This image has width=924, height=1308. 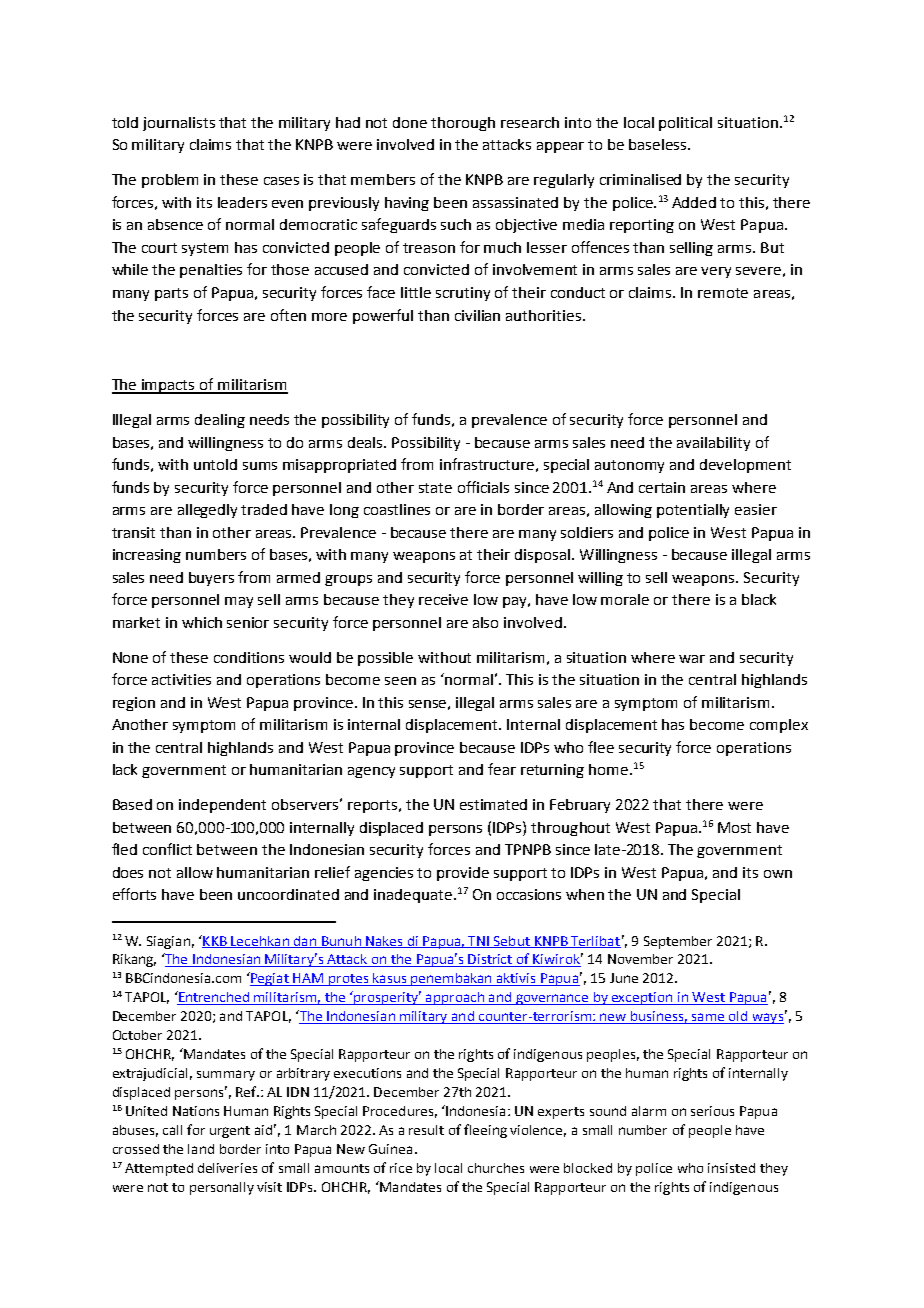 I want to click on war, so click(x=692, y=659).
